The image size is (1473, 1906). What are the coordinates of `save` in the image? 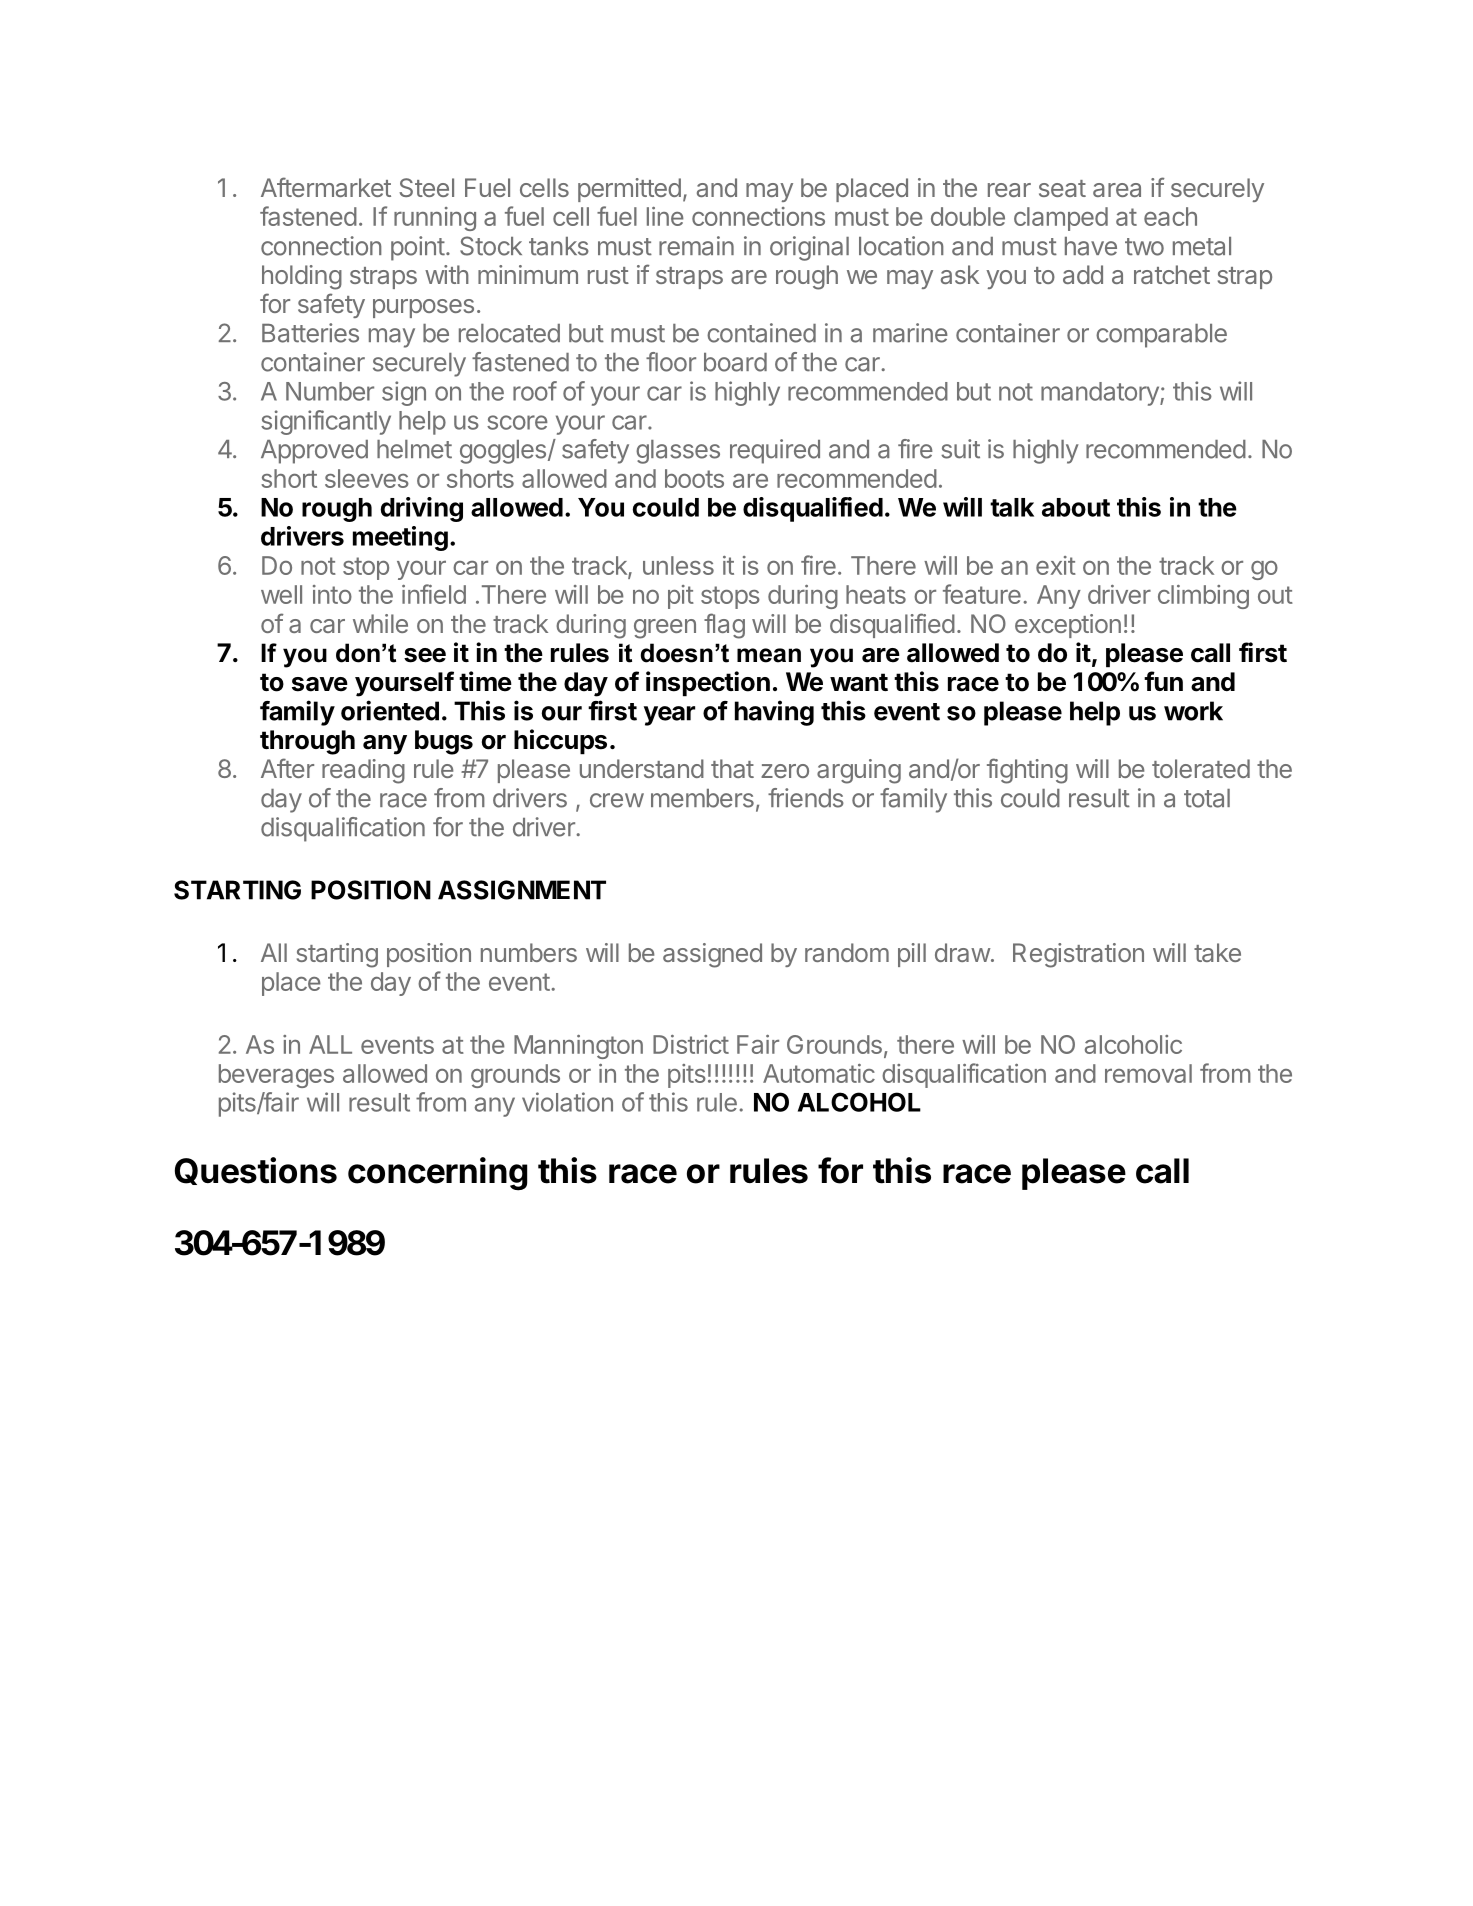 It's located at (320, 684).
